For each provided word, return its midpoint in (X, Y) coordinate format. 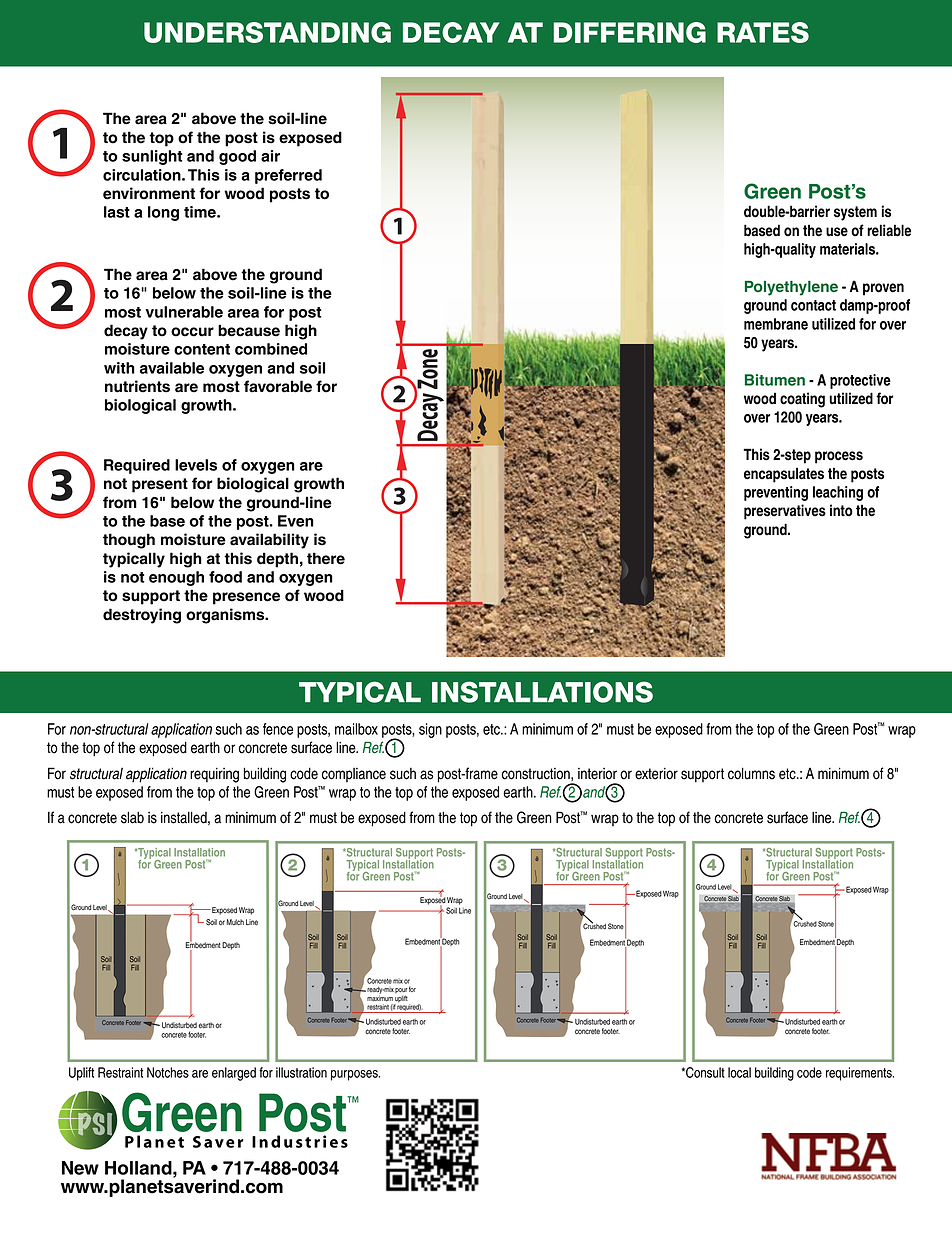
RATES (763, 32)
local (739, 1072)
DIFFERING (629, 32)
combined (271, 349)
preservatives (785, 512)
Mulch (235, 922)
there (326, 558)
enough (176, 578)
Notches (168, 1072)
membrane (776, 324)
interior (597, 774)
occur (192, 332)
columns (751, 773)
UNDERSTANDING (267, 32)
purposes (355, 1075)
